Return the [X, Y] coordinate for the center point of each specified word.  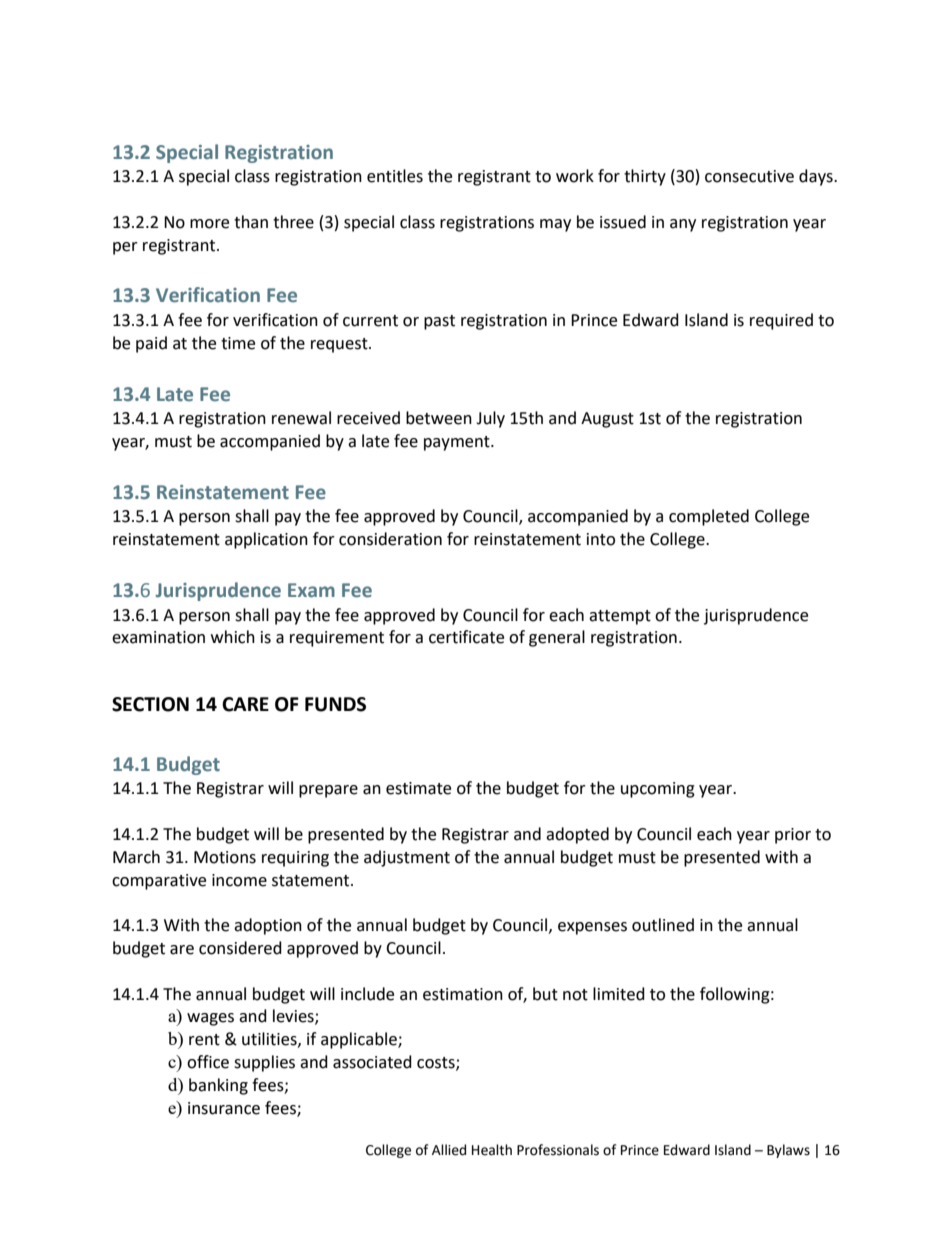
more [209, 224]
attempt [620, 617]
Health [492, 1150]
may [555, 225]
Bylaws [788, 1151]
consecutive [749, 176]
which [233, 637]
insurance [224, 1108]
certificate [466, 637]
